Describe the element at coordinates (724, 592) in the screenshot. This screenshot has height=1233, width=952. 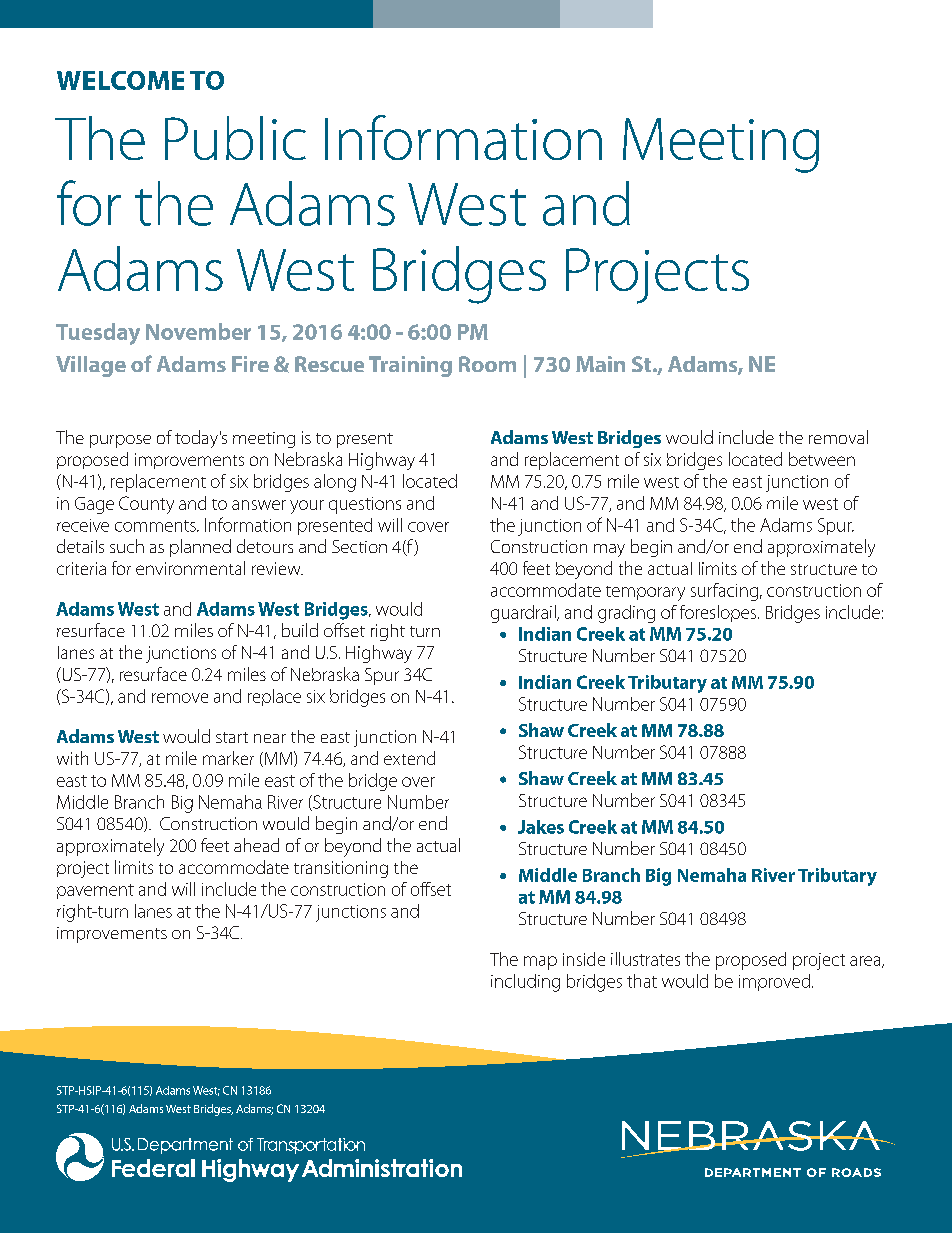
I see `surfacing` at that location.
